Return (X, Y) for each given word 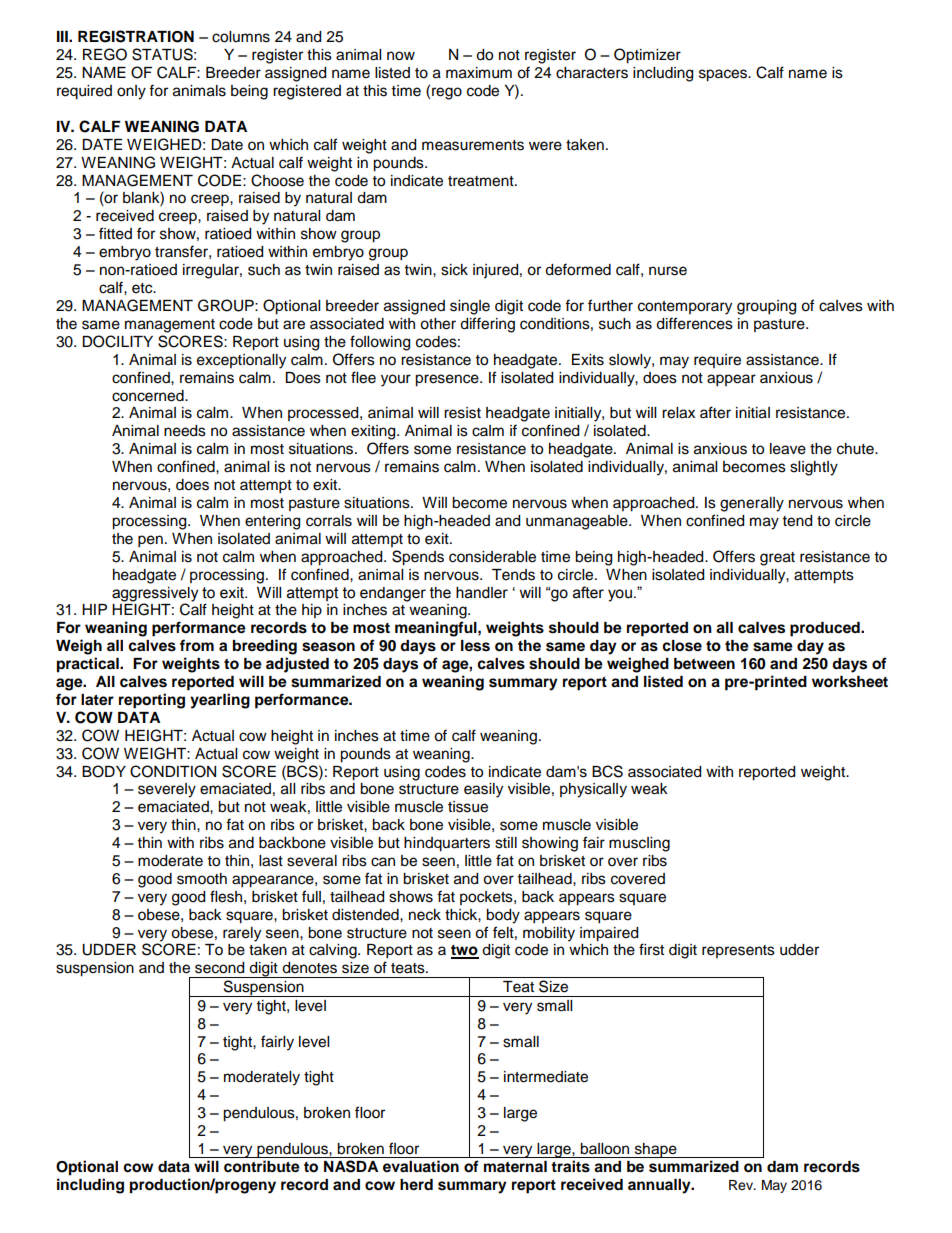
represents (738, 951)
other (438, 324)
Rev (742, 1185)
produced (826, 629)
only (131, 92)
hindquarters (447, 844)
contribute (262, 1166)
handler (482, 593)
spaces (724, 75)
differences (694, 323)
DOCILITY (117, 341)
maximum (479, 73)
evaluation (421, 1166)
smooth (202, 879)
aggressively (155, 594)
